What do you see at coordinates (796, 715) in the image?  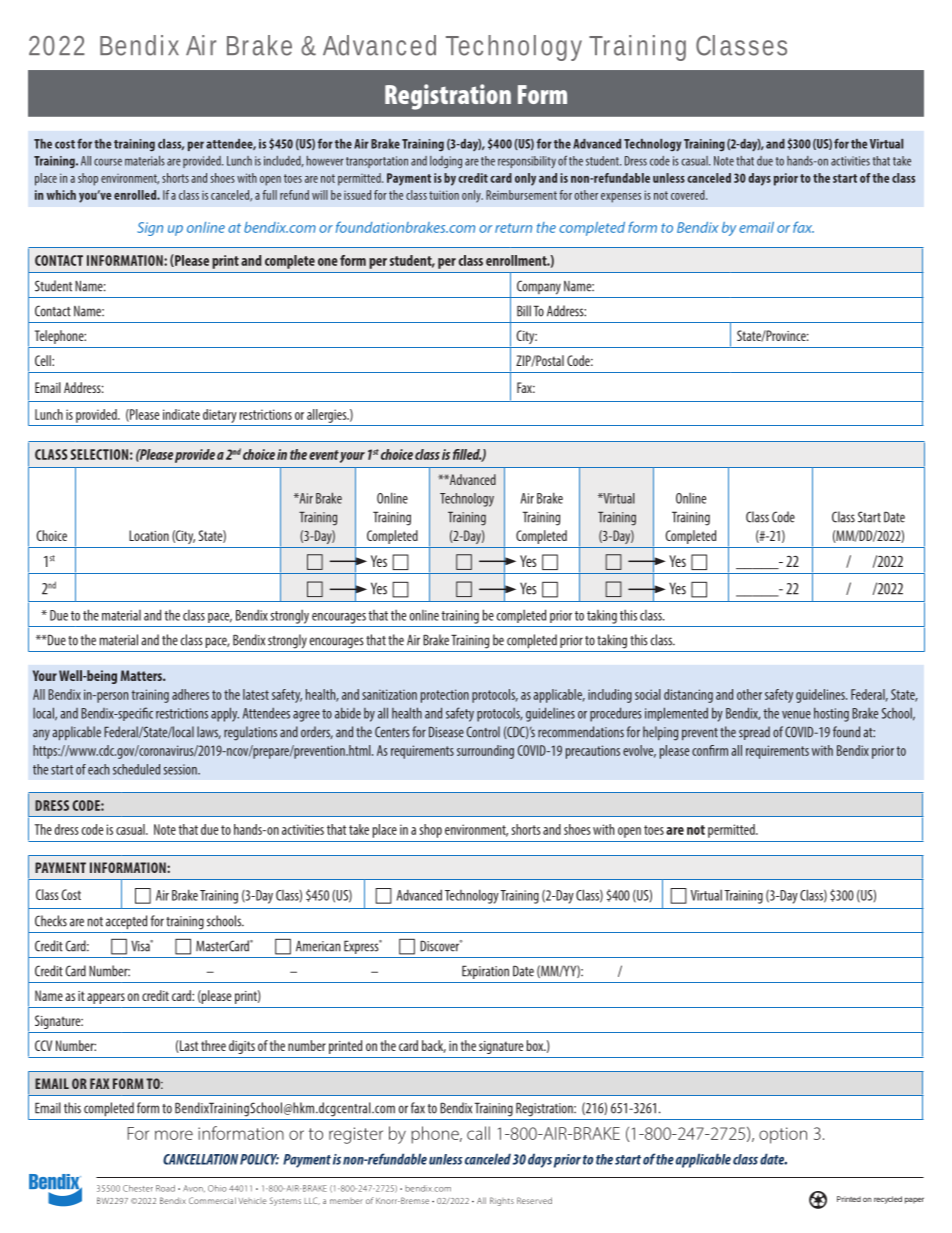 I see `venue` at bounding box center [796, 715].
